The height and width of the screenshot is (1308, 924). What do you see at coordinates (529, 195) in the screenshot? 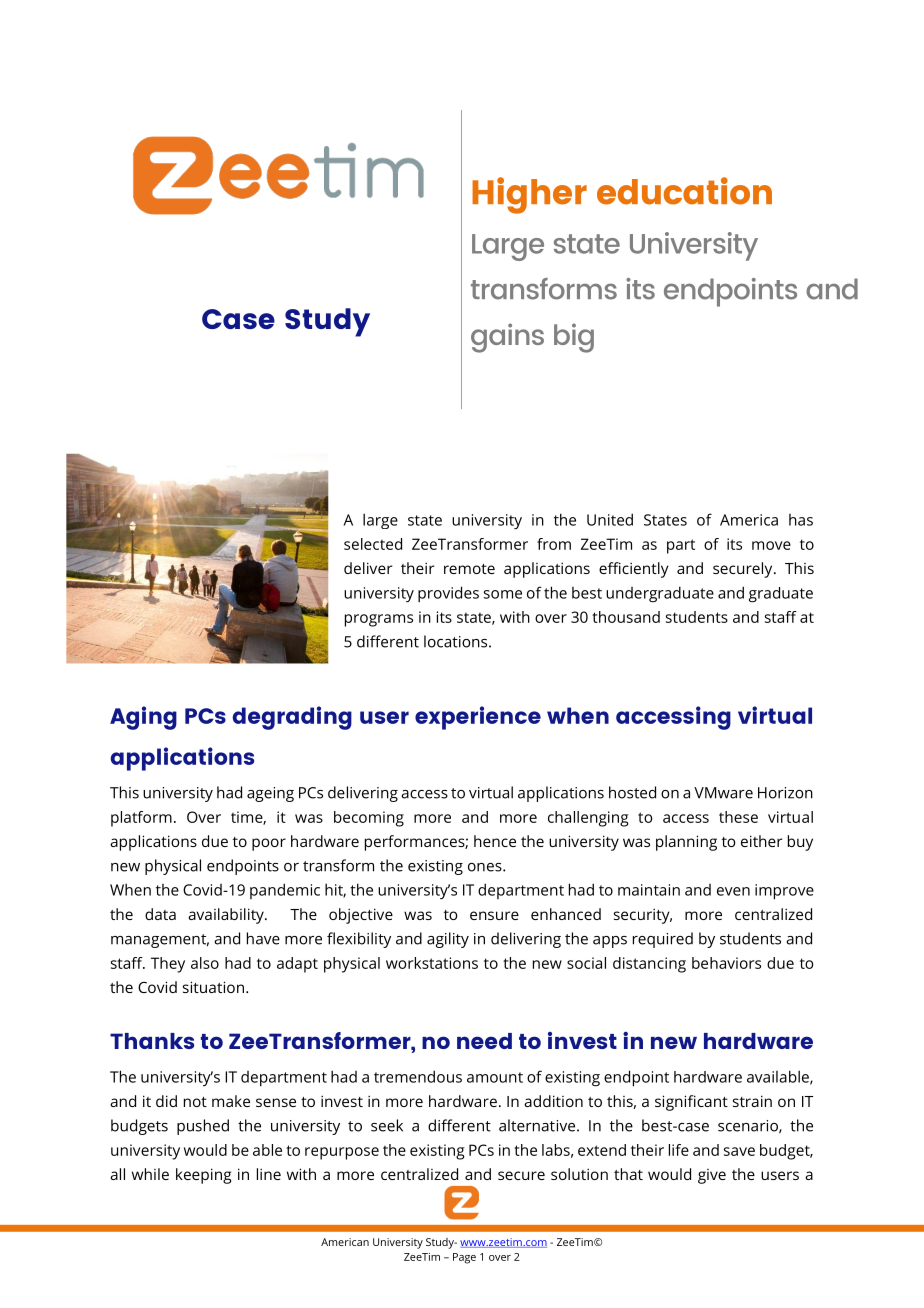
I see `Higher` at bounding box center [529, 195].
